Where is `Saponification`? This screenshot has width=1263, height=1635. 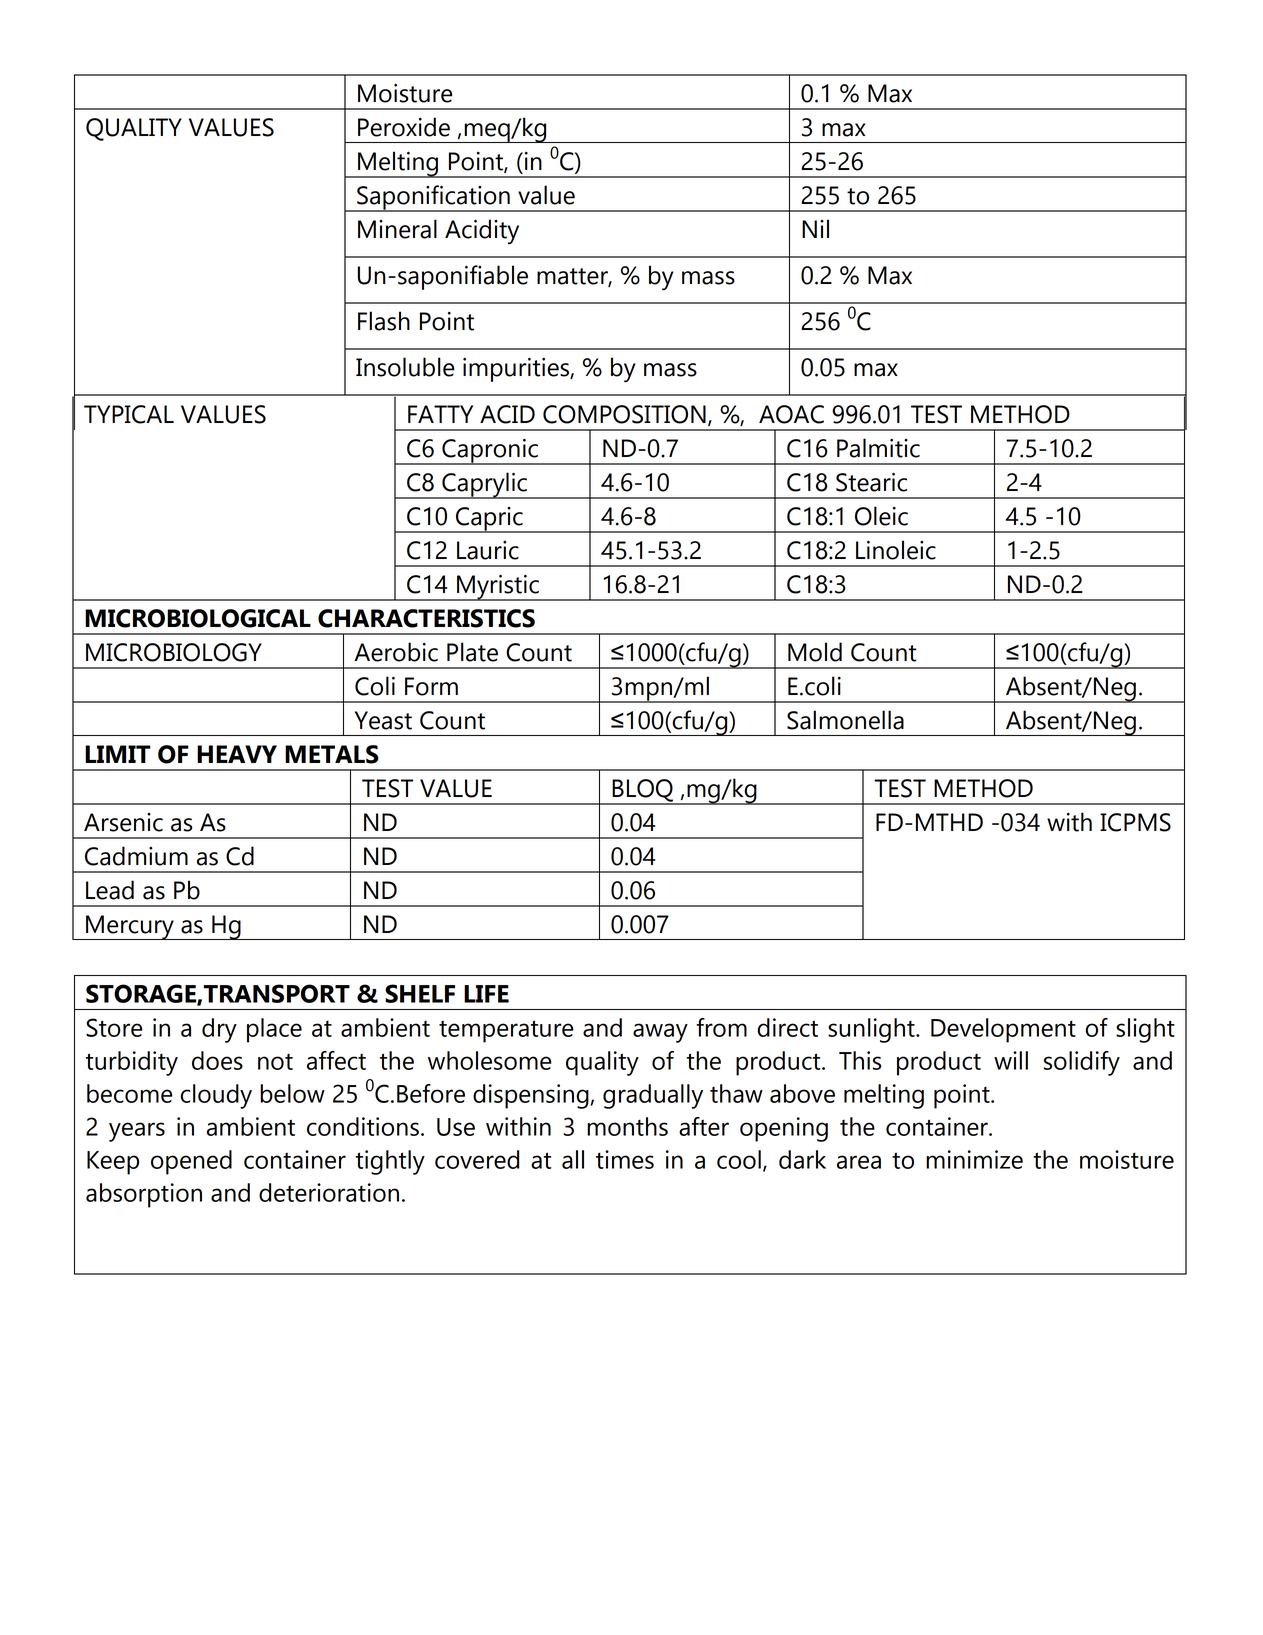
Saponification is located at coordinates (433, 198).
